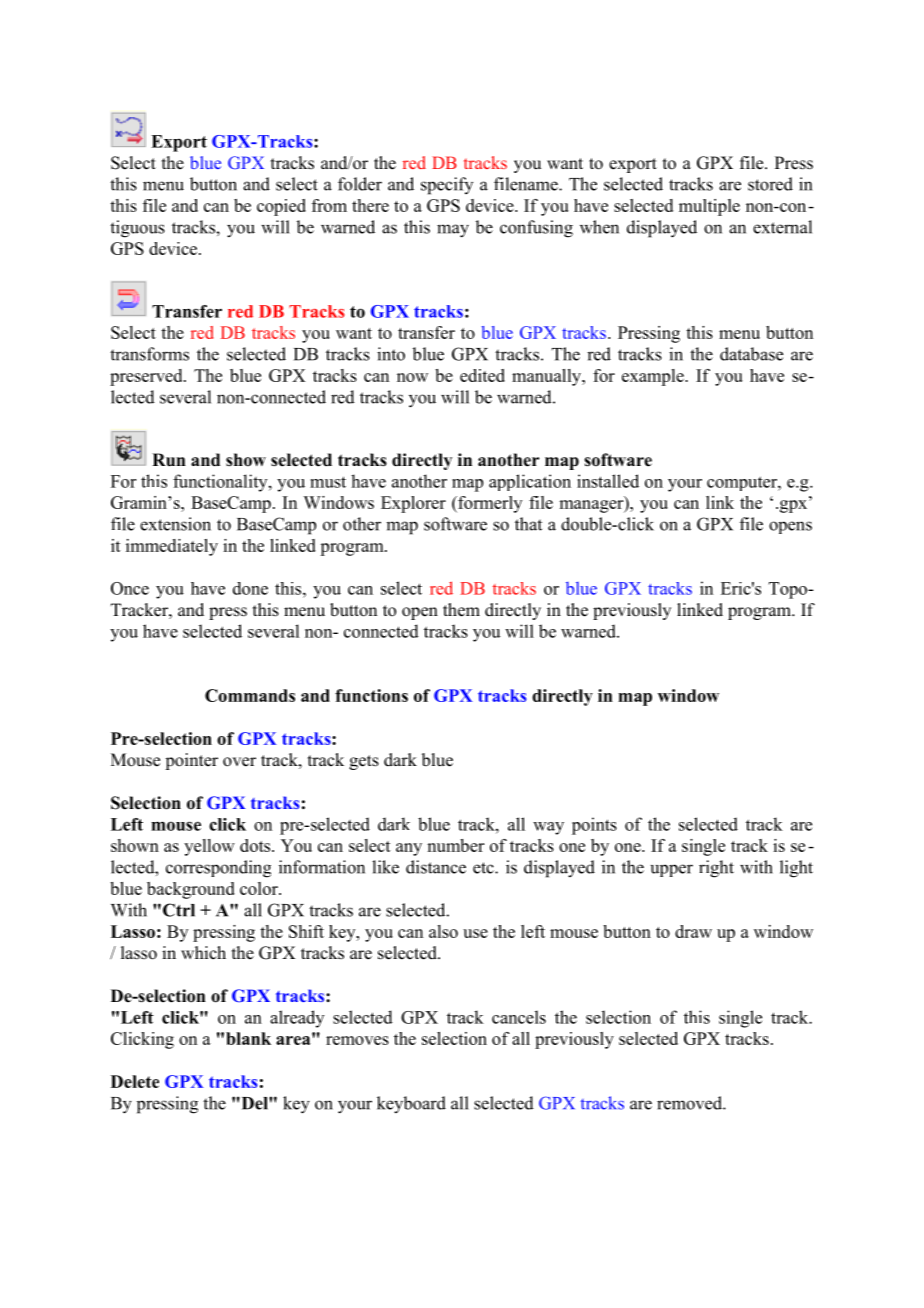  I want to click on multiple, so click(709, 207).
